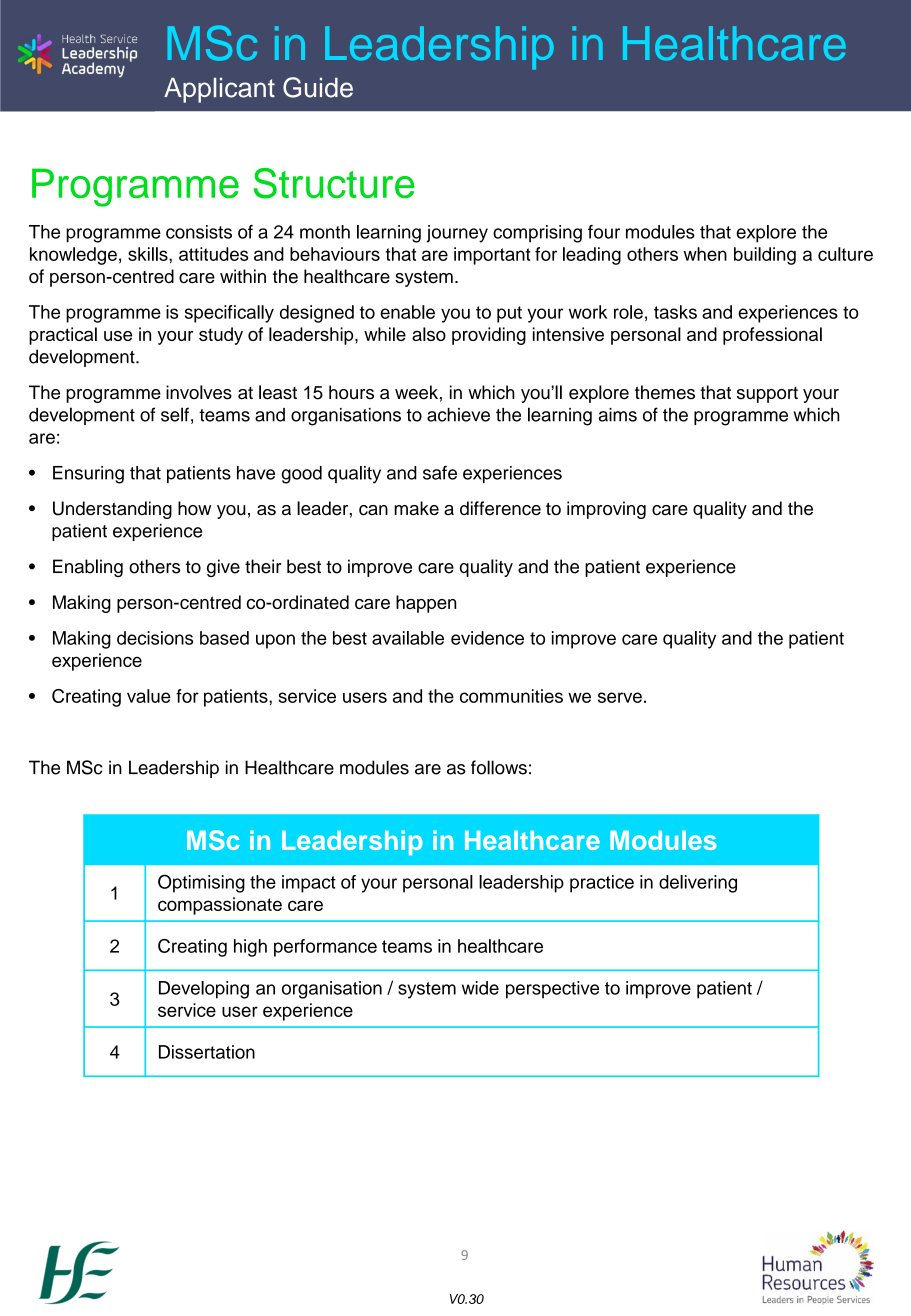 The height and width of the screenshot is (1316, 911). What do you see at coordinates (765, 256) in the screenshot?
I see `building` at bounding box center [765, 256].
